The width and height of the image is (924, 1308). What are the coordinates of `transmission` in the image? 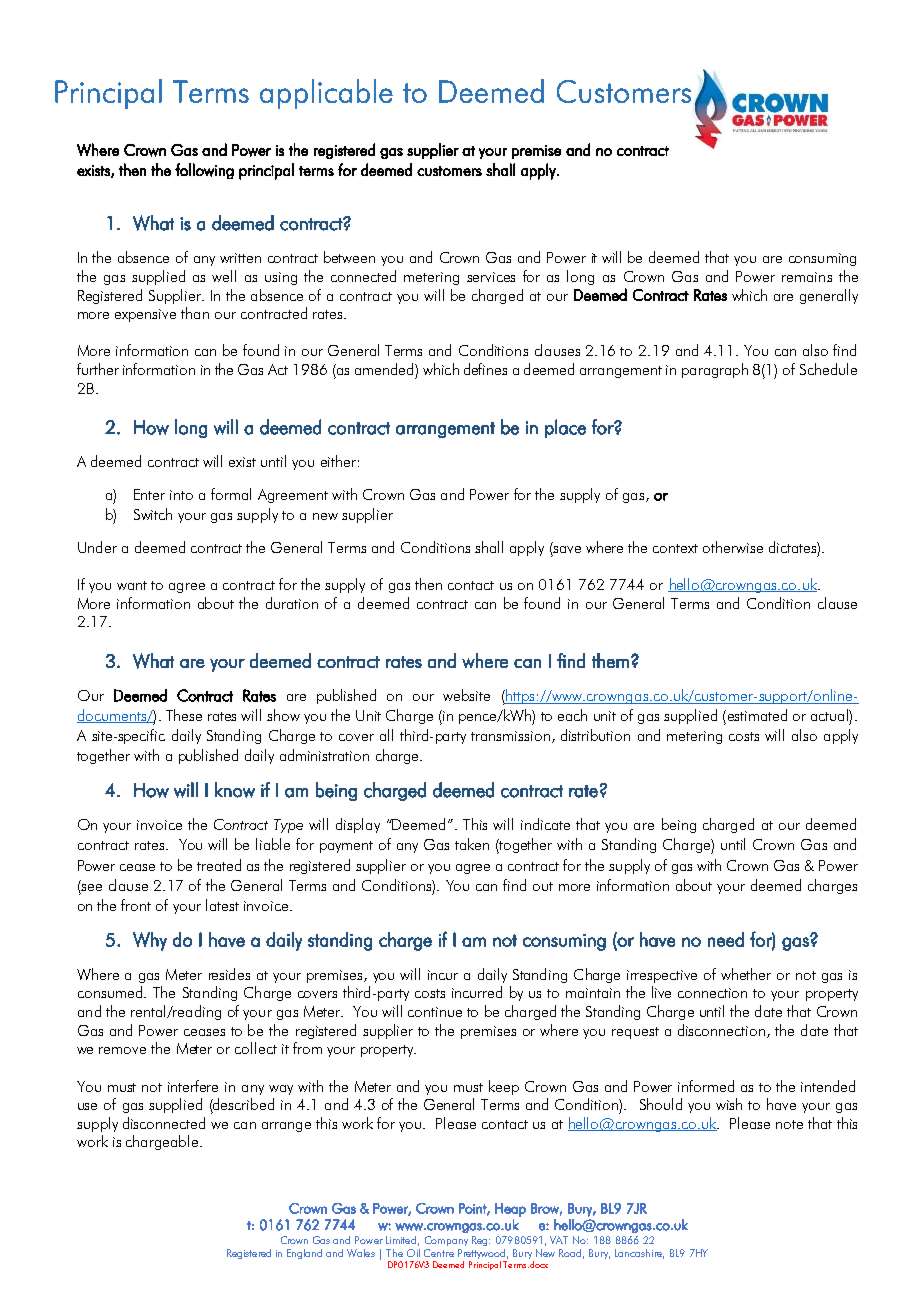 It's located at (510, 736).
